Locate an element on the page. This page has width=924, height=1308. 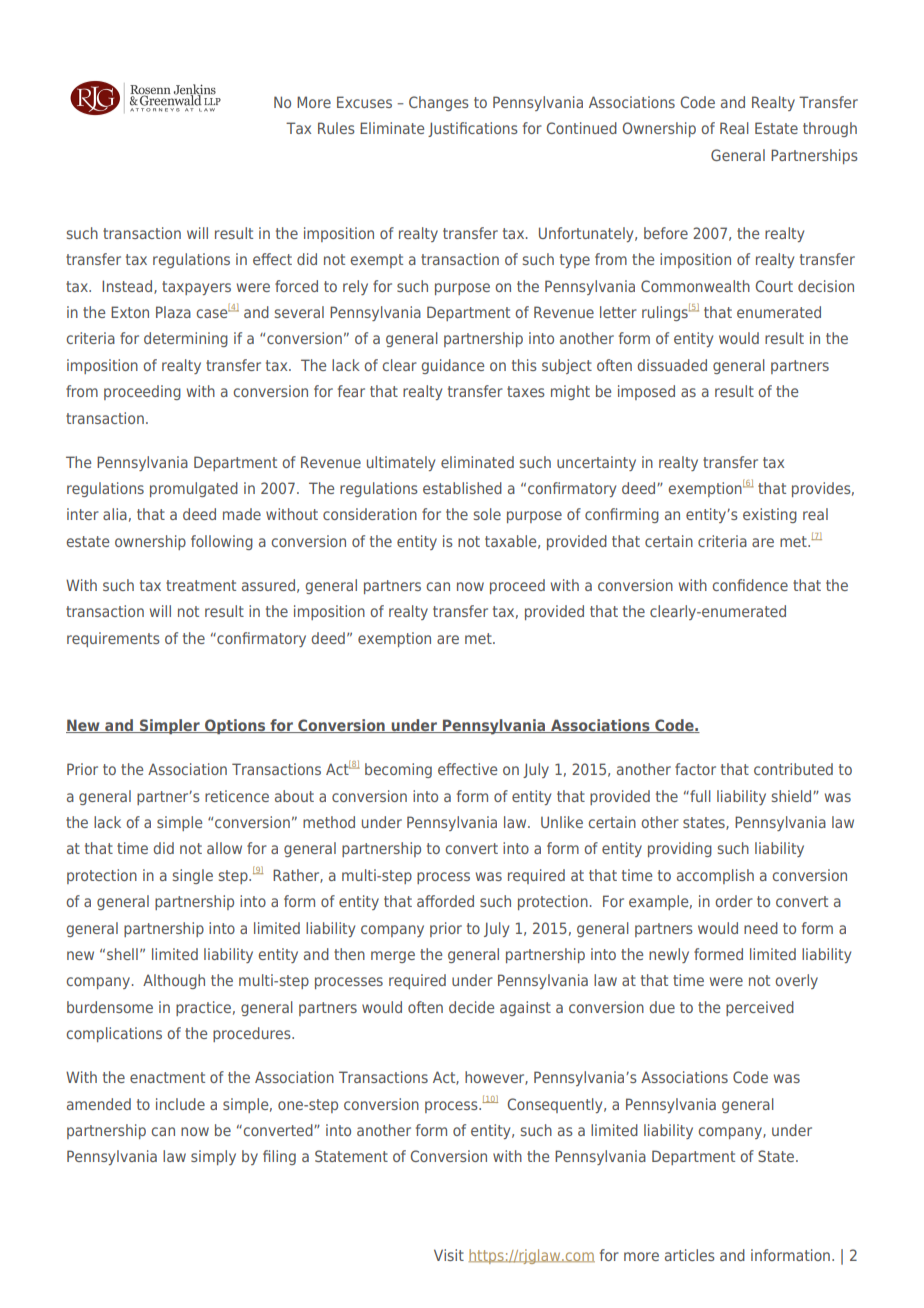
Visit is located at coordinates (449, 1255).
